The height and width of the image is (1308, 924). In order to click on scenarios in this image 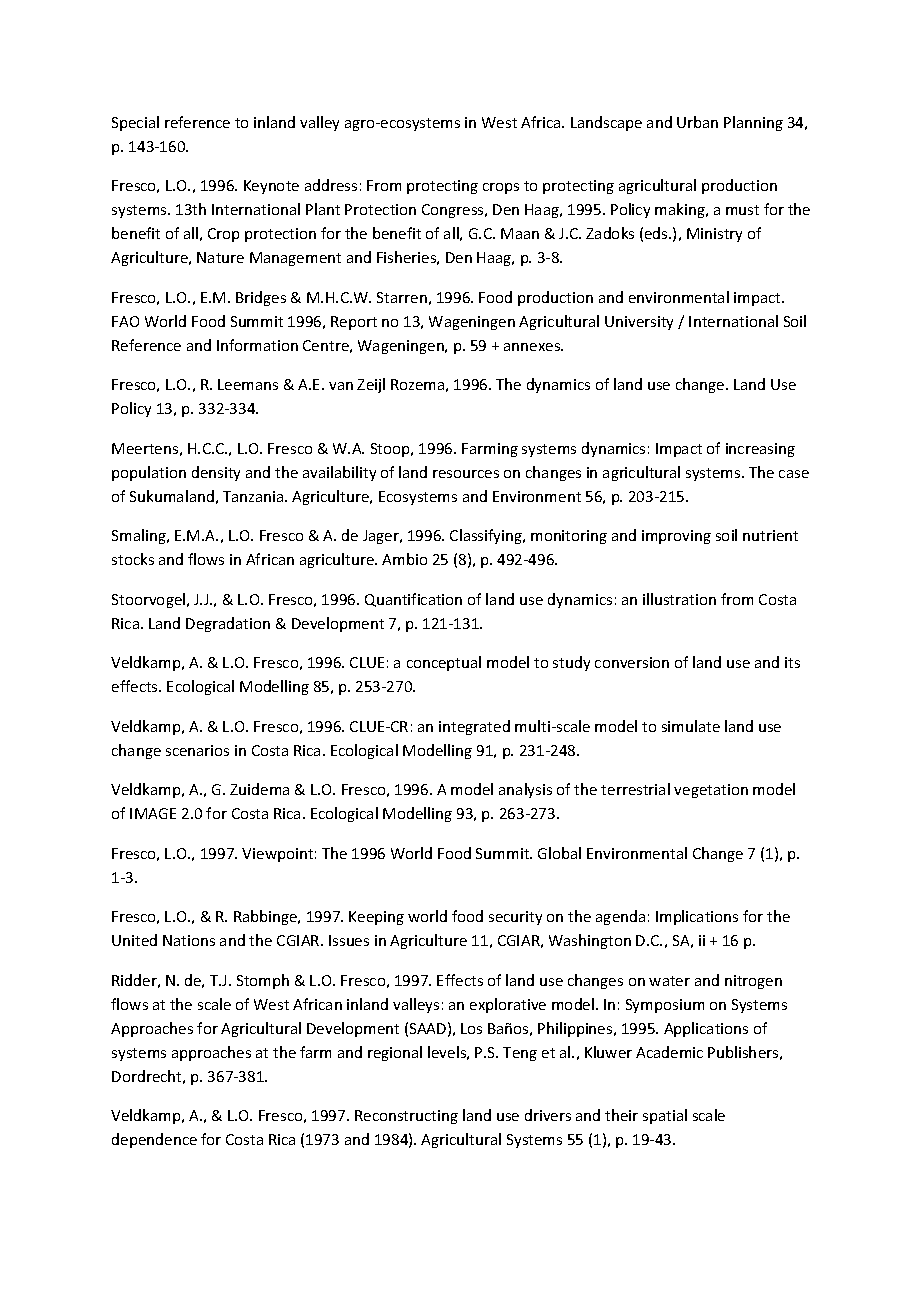, I will do `click(197, 750)`.
